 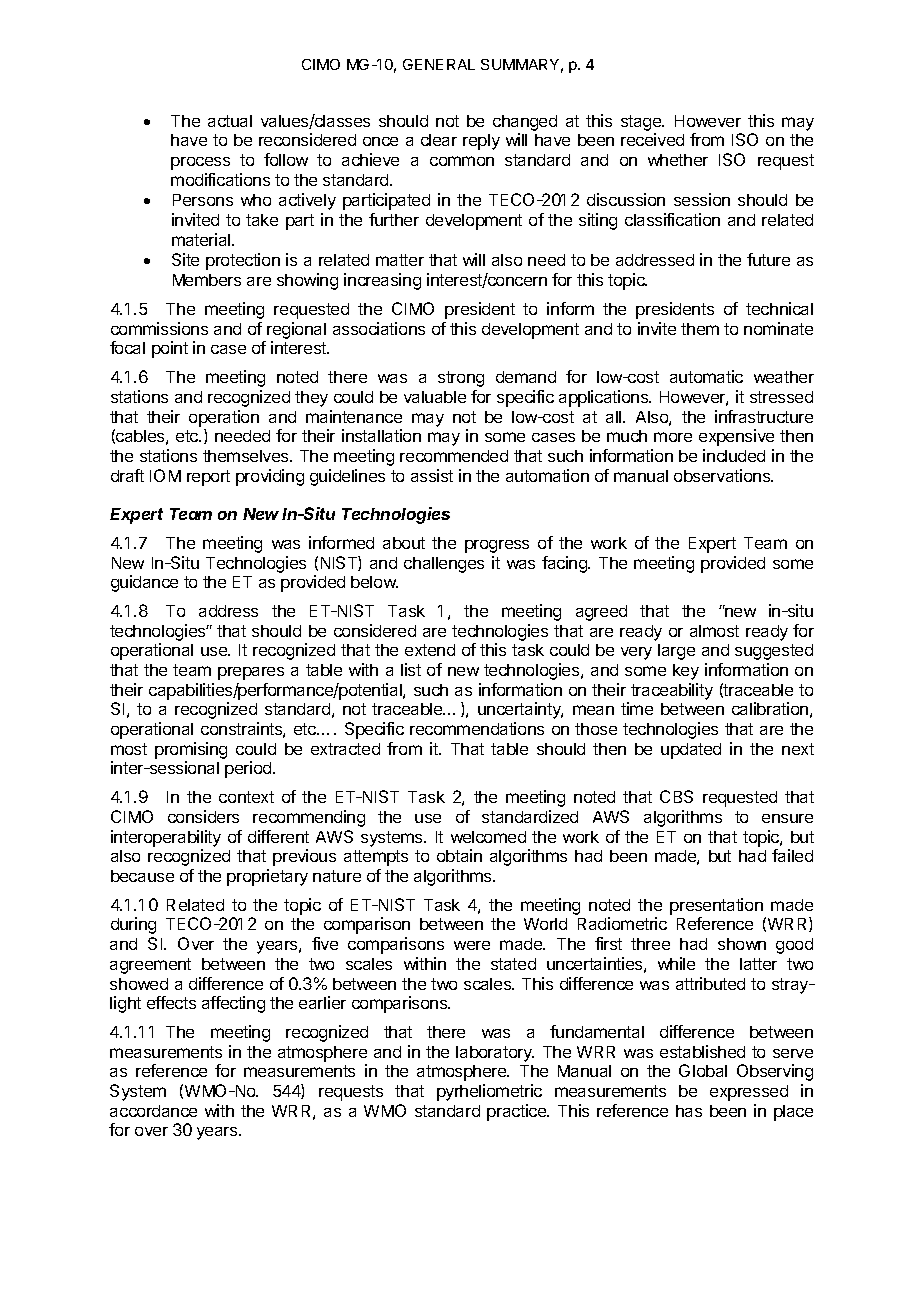 I want to click on GENERAL, so click(x=439, y=64).
